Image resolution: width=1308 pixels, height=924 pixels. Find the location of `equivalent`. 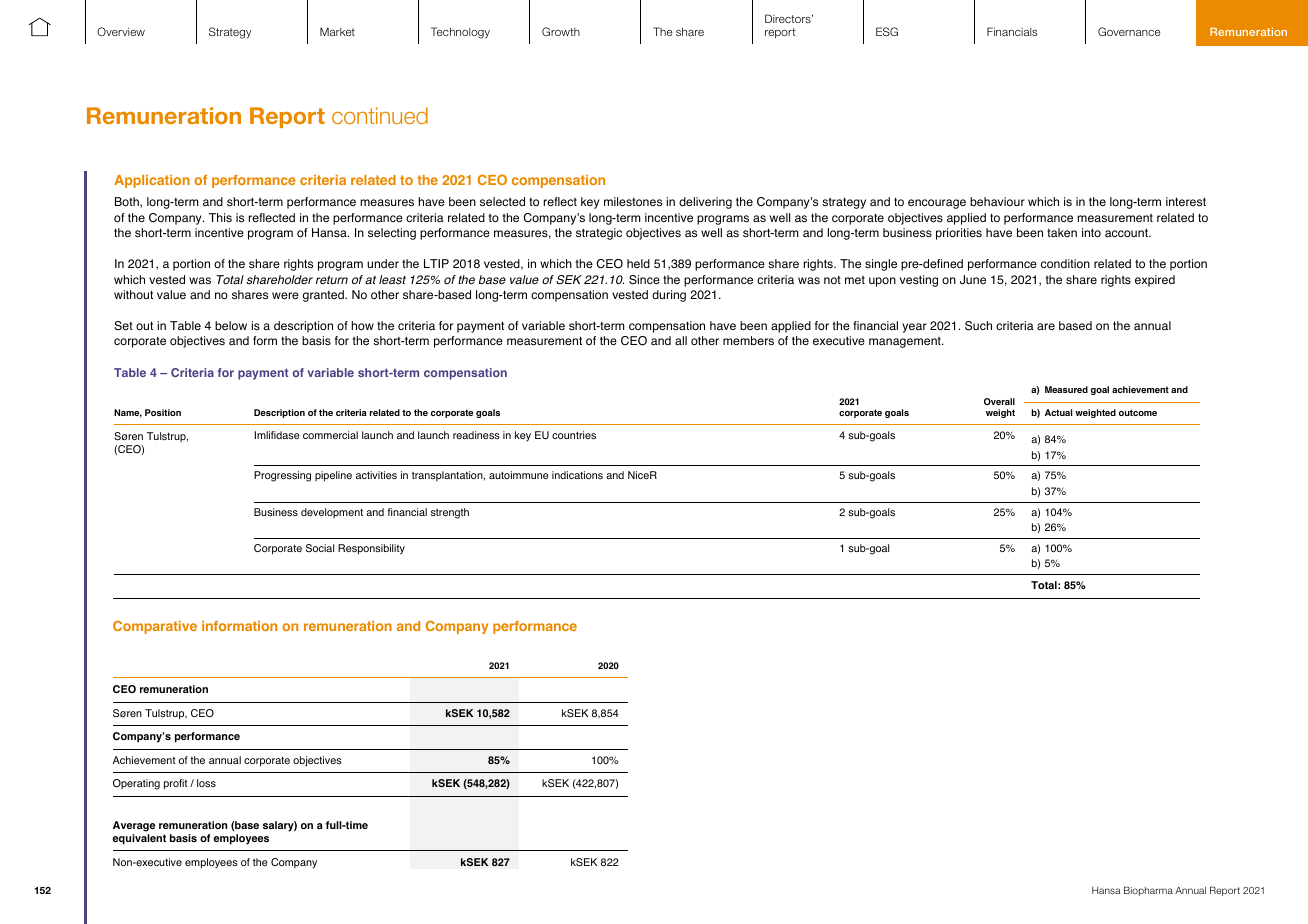

equivalent is located at coordinates (139, 839).
